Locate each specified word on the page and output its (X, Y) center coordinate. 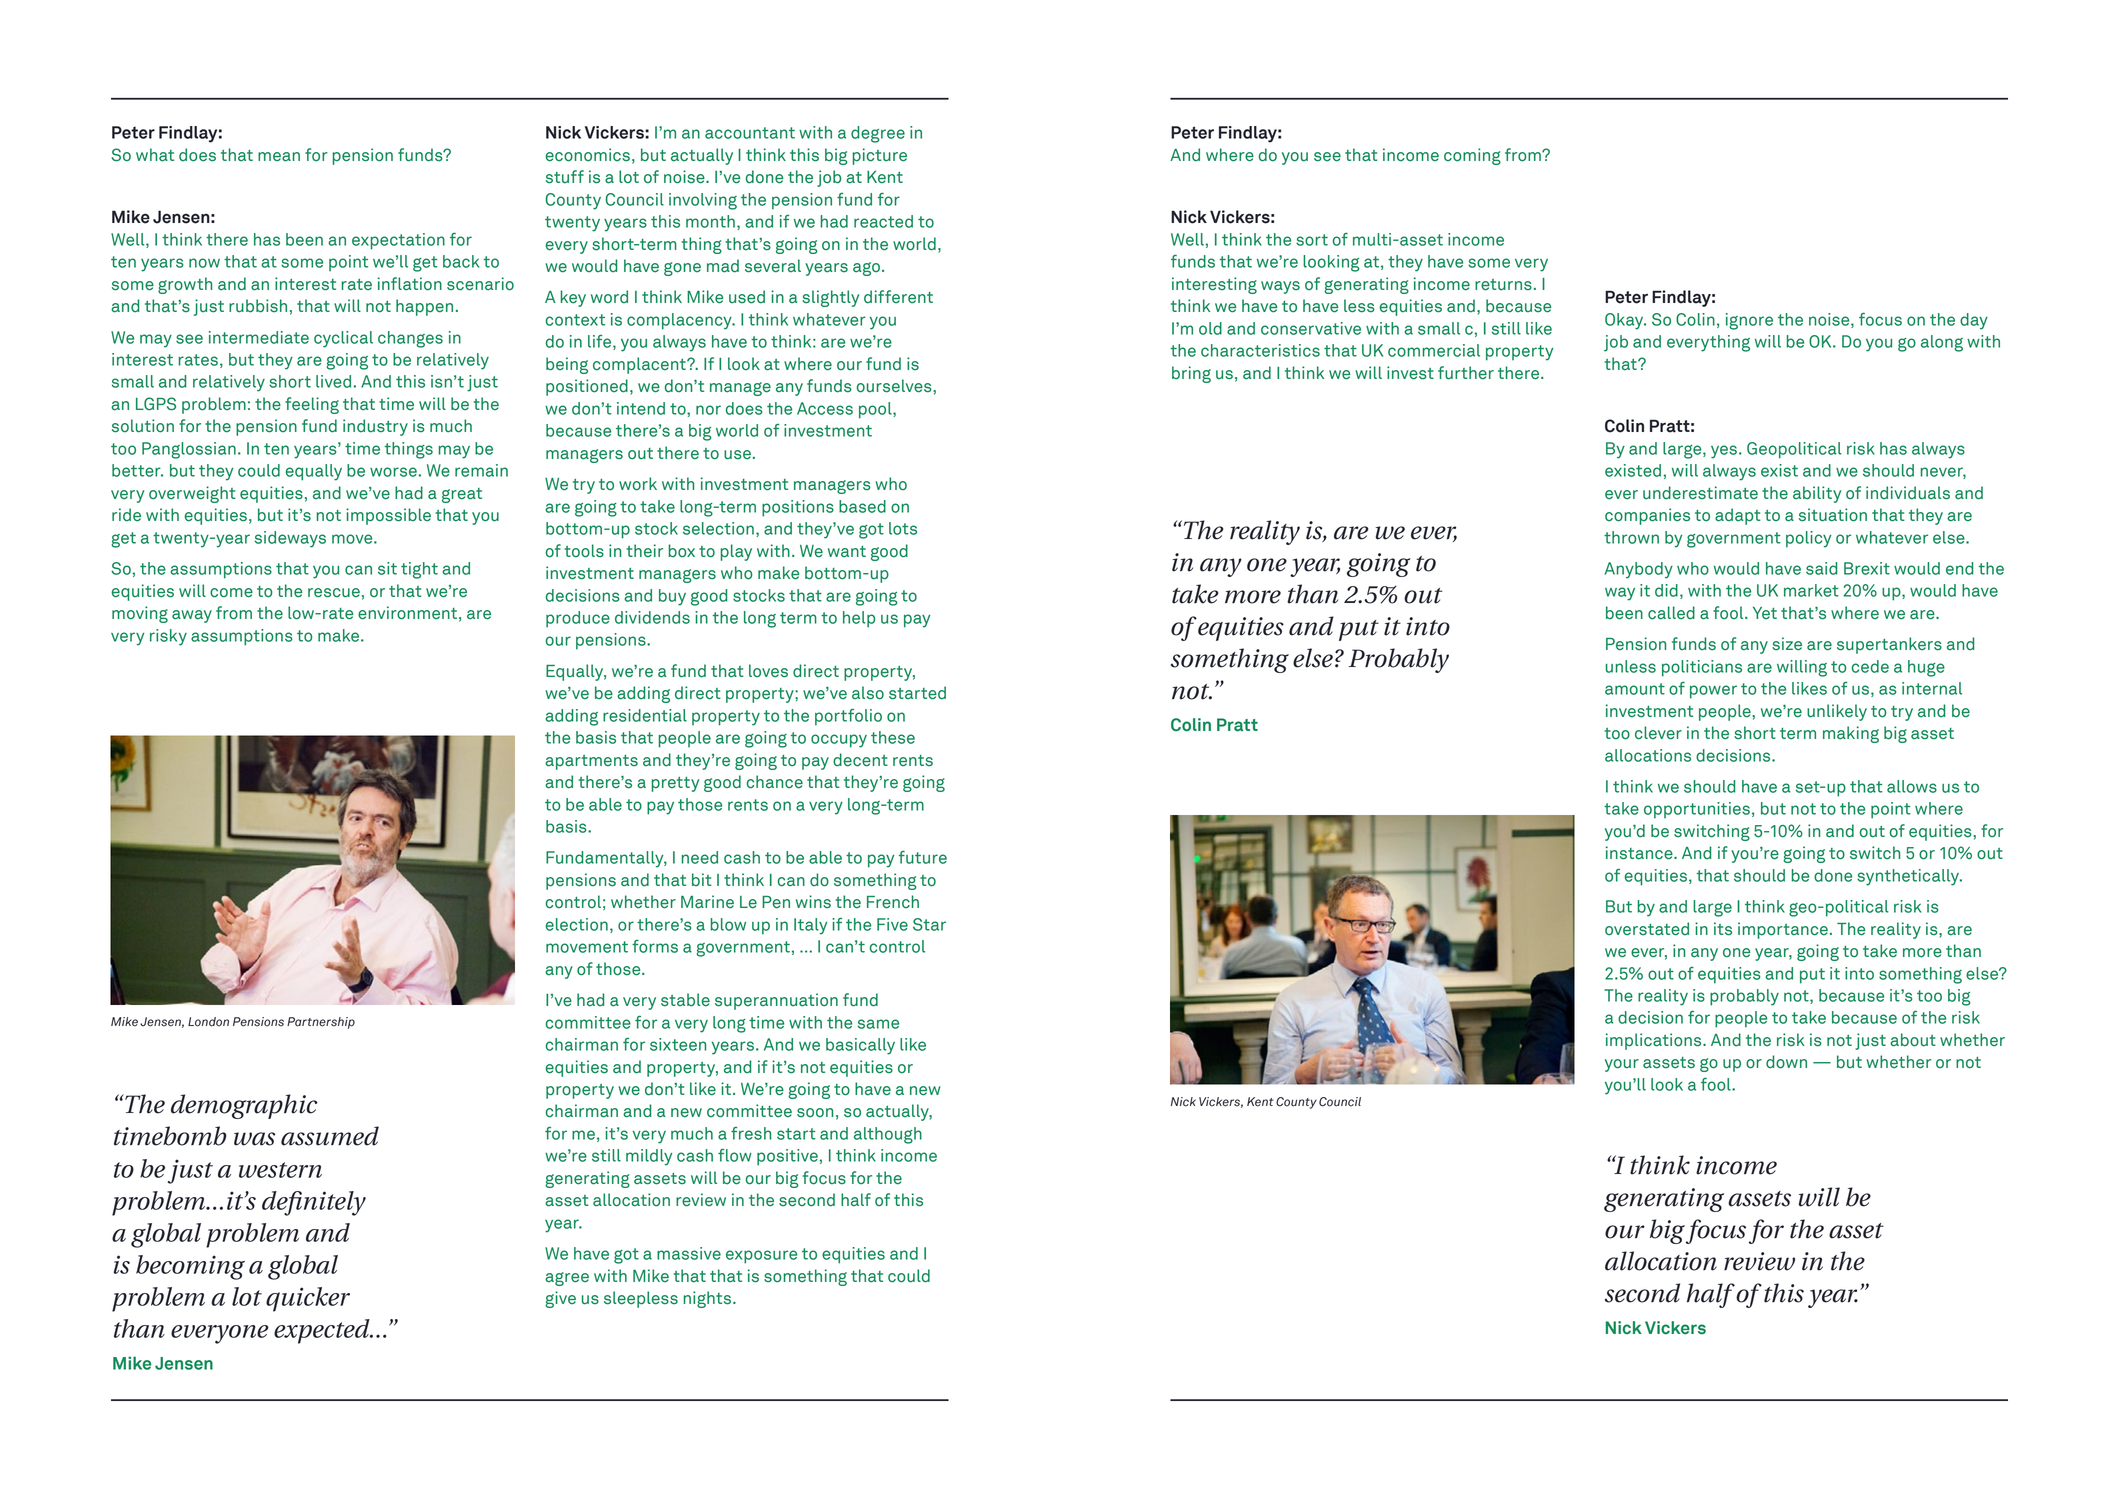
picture (880, 156)
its (1723, 929)
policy (1808, 539)
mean (279, 157)
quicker (308, 1299)
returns (1503, 285)
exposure (761, 1257)
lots (903, 528)
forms (655, 946)
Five (892, 924)
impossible (388, 516)
